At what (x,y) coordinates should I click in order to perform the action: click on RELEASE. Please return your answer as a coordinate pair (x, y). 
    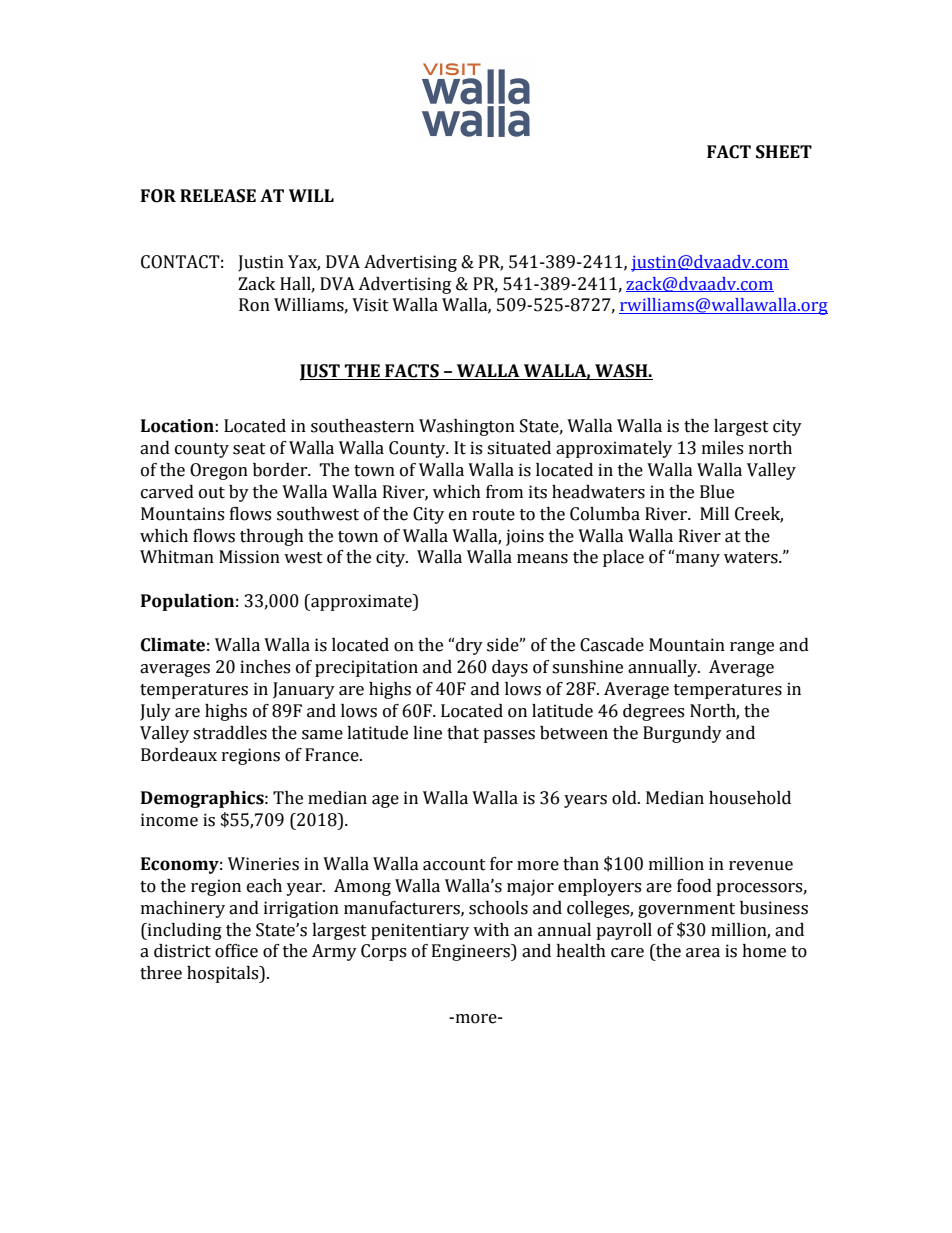
    Looking at the image, I should click on (218, 196).
